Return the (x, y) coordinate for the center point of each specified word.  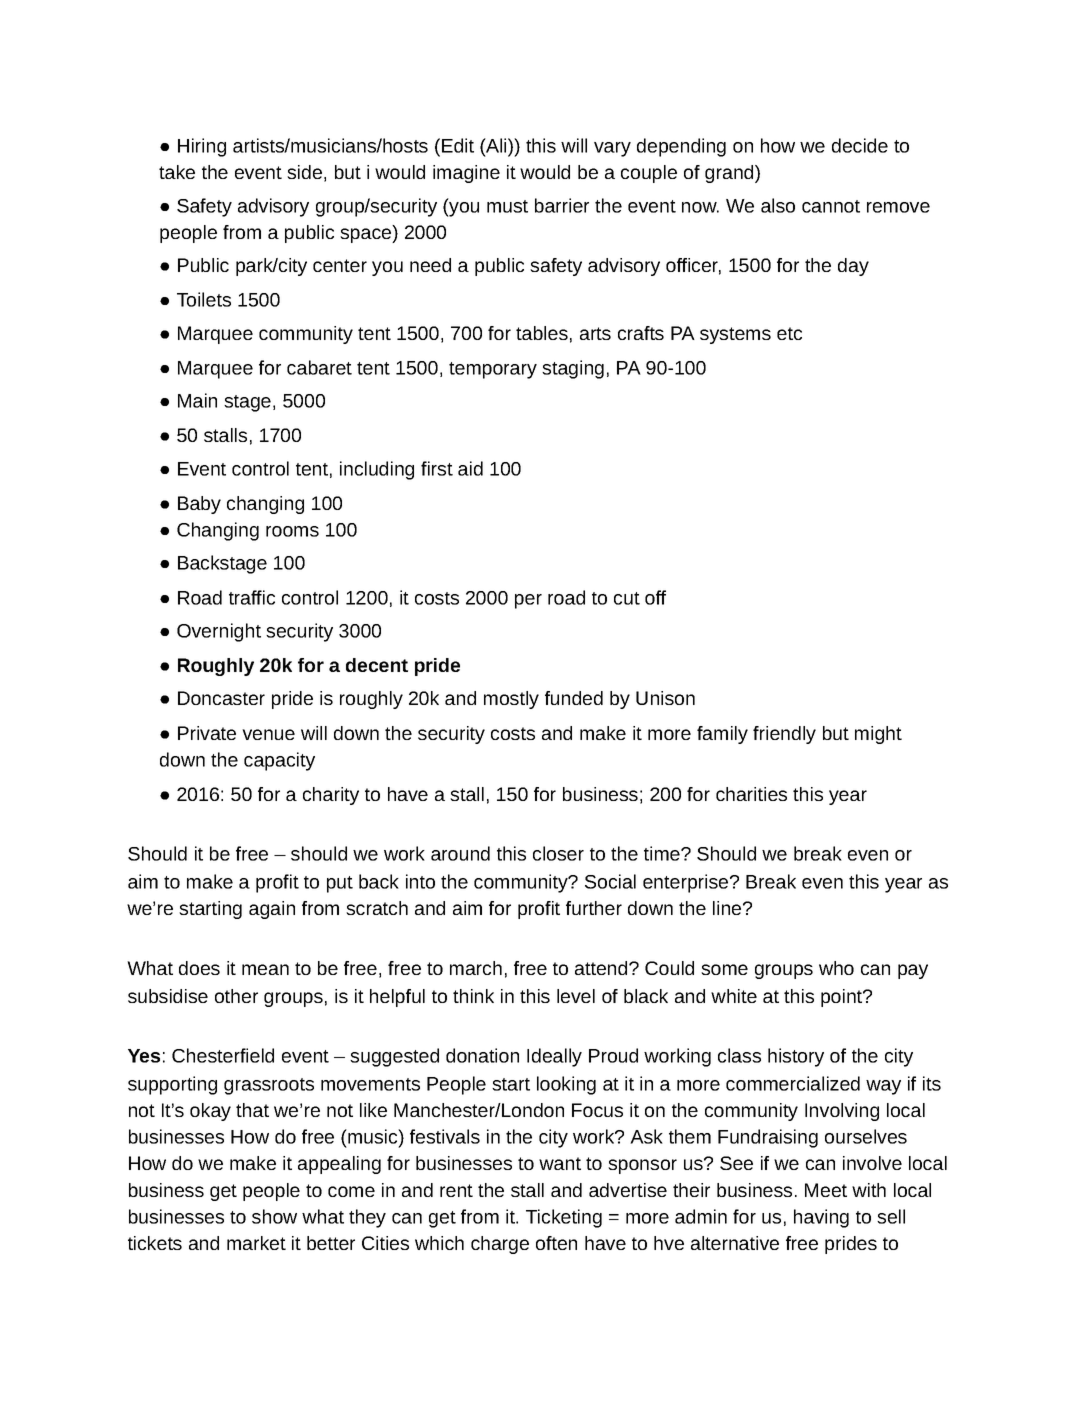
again (272, 910)
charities (751, 794)
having (821, 1218)
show (274, 1216)
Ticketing (564, 1218)
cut (627, 598)
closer (558, 853)
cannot (831, 206)
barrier (562, 205)
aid (470, 468)
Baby (199, 505)
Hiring (202, 147)
